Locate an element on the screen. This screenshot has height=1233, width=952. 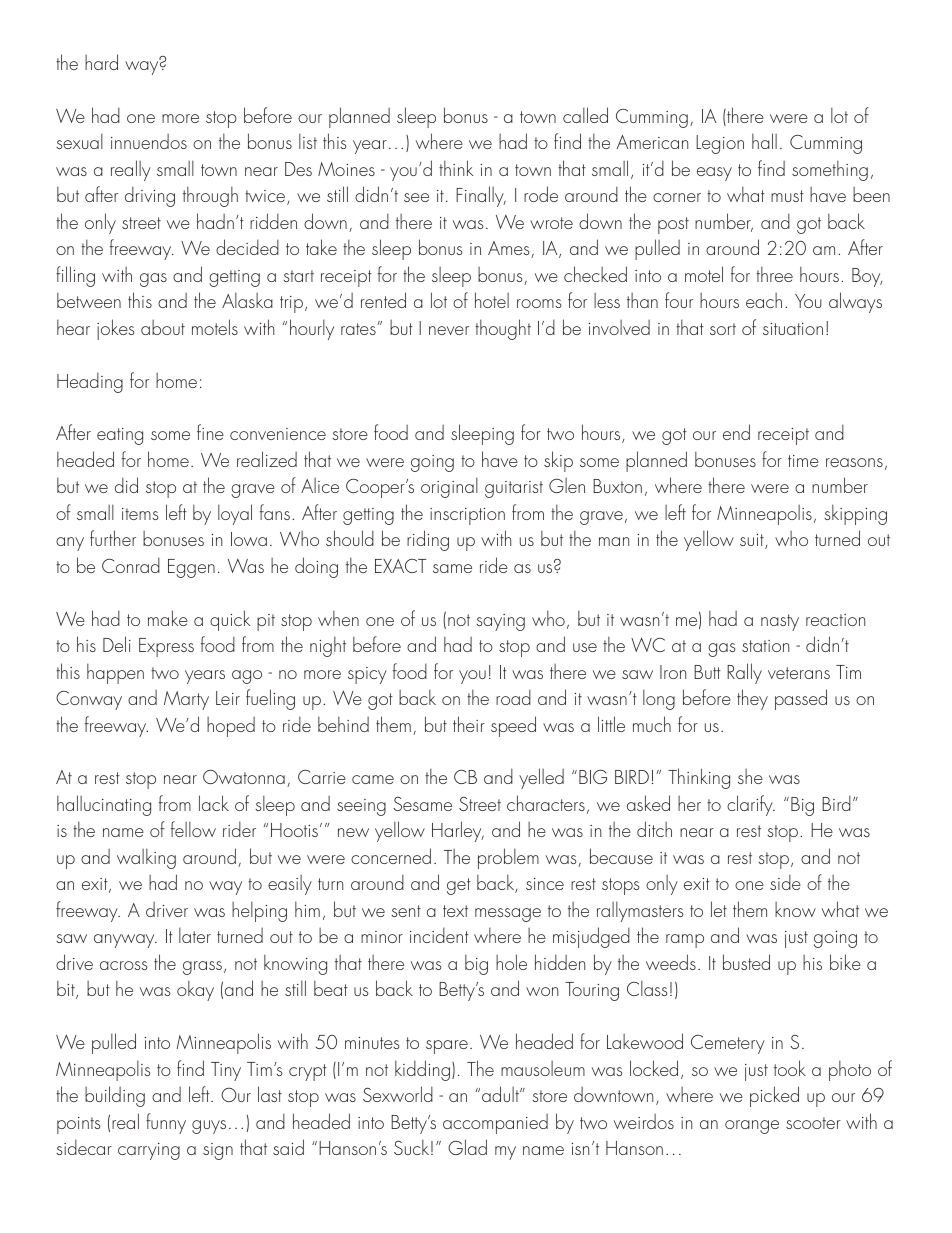
Legion is located at coordinates (720, 144).
